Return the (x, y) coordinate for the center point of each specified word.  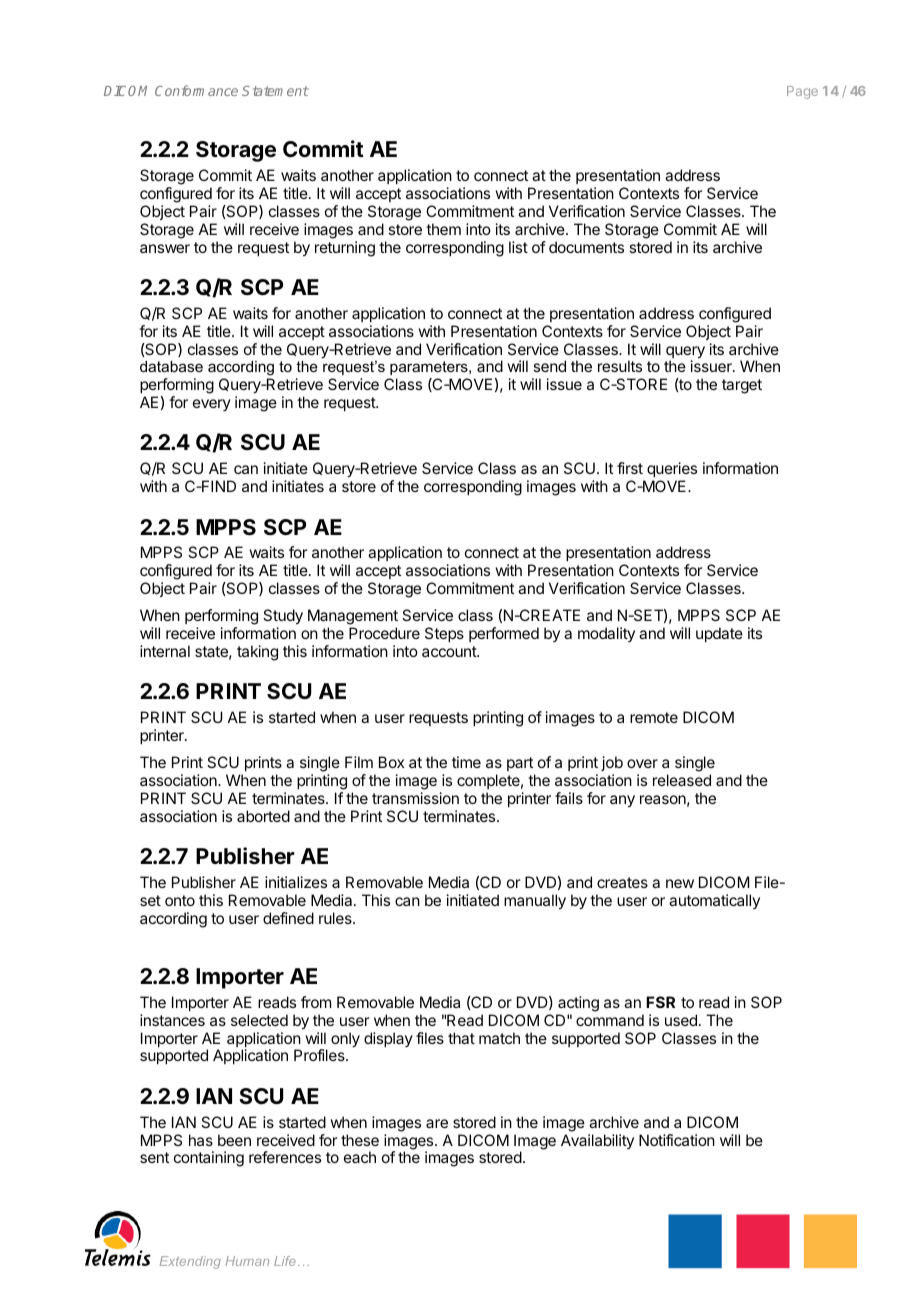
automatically (714, 901)
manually (535, 902)
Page (802, 92)
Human (247, 1261)
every (212, 405)
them (443, 229)
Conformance (196, 90)
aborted (263, 816)
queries (672, 469)
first (630, 468)
